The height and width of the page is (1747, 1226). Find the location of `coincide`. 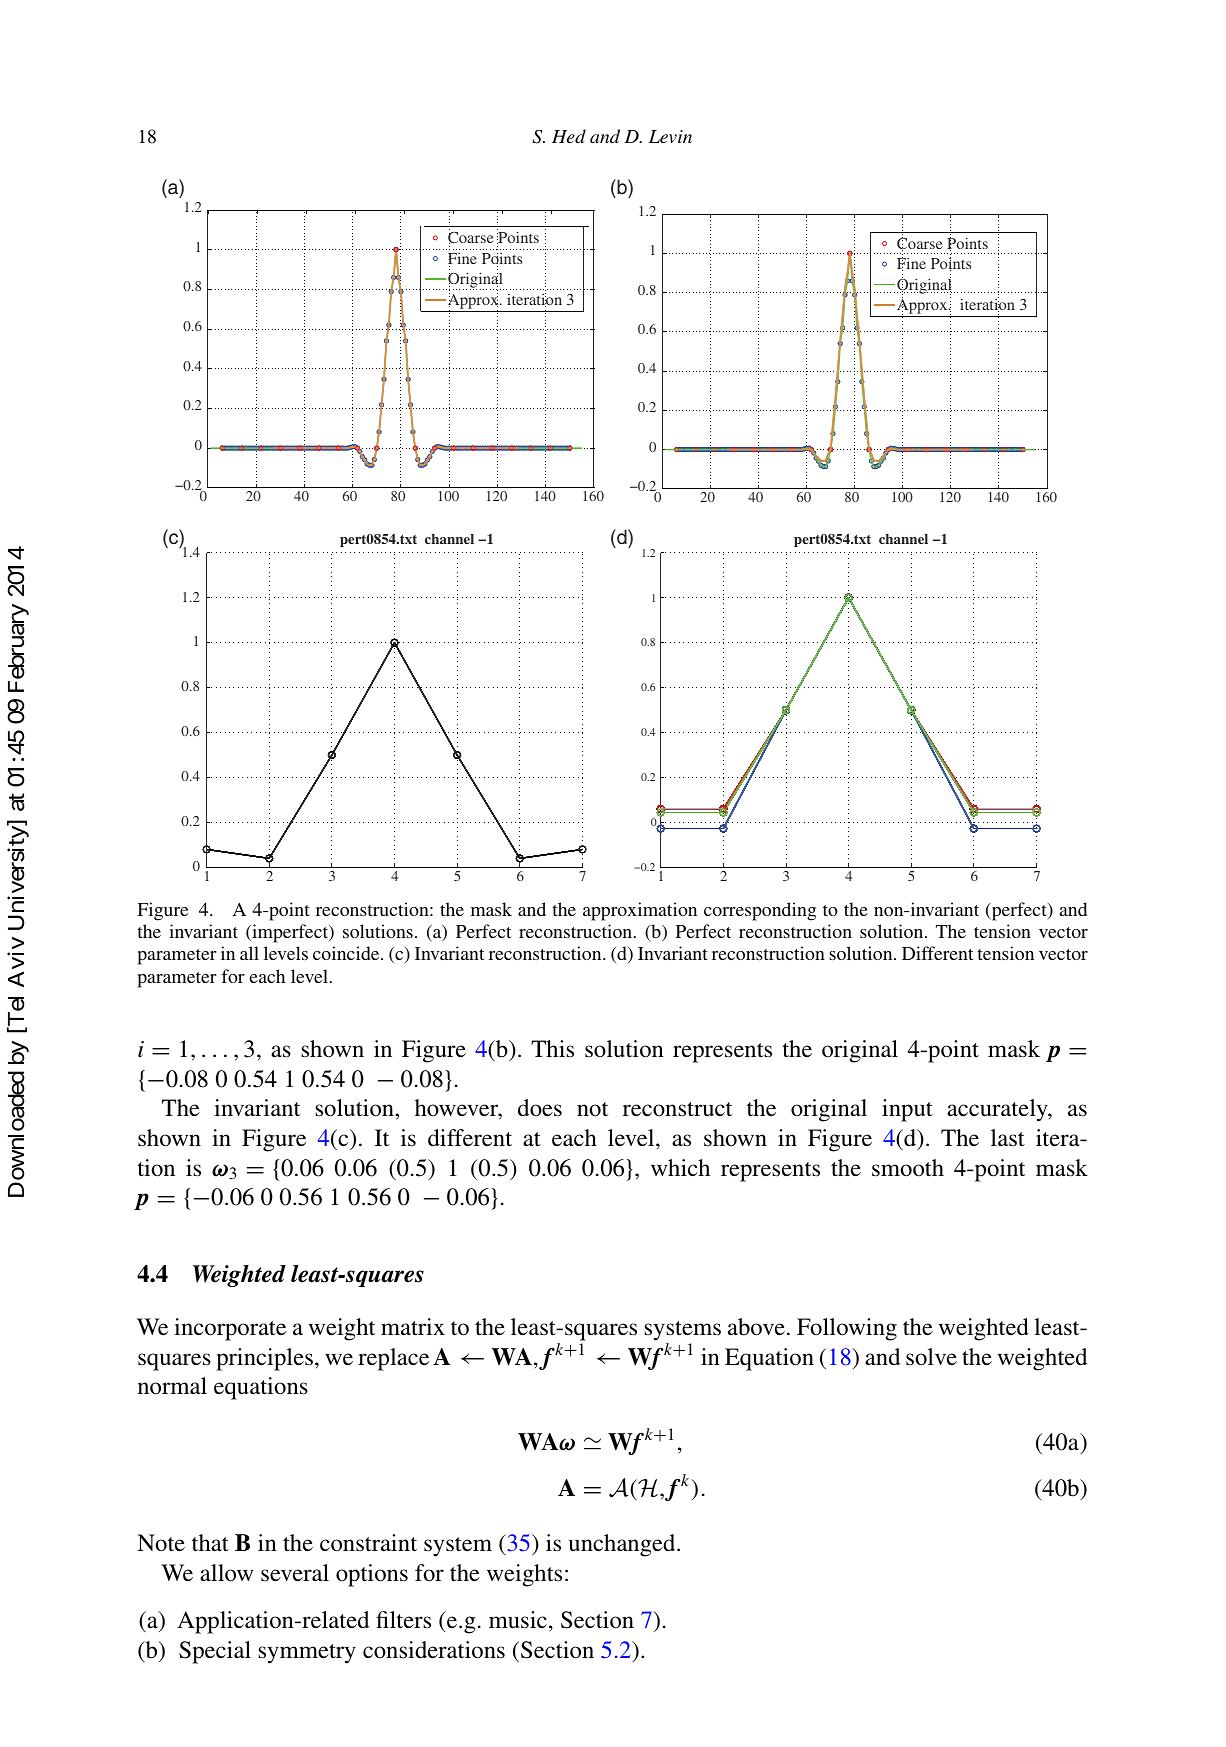

coincide is located at coordinates (347, 953).
